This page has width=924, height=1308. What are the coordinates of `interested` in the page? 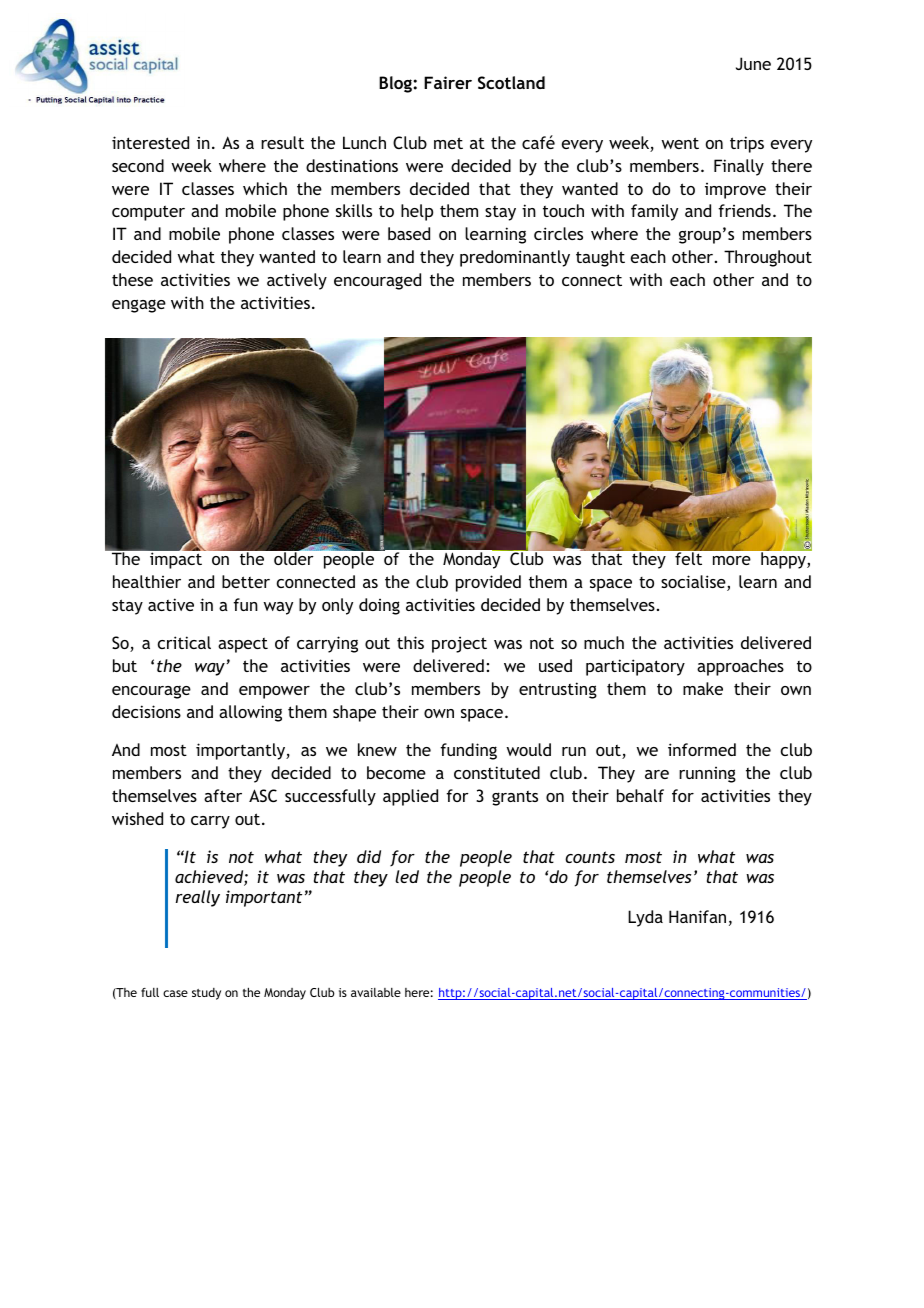 It's located at (150, 142).
